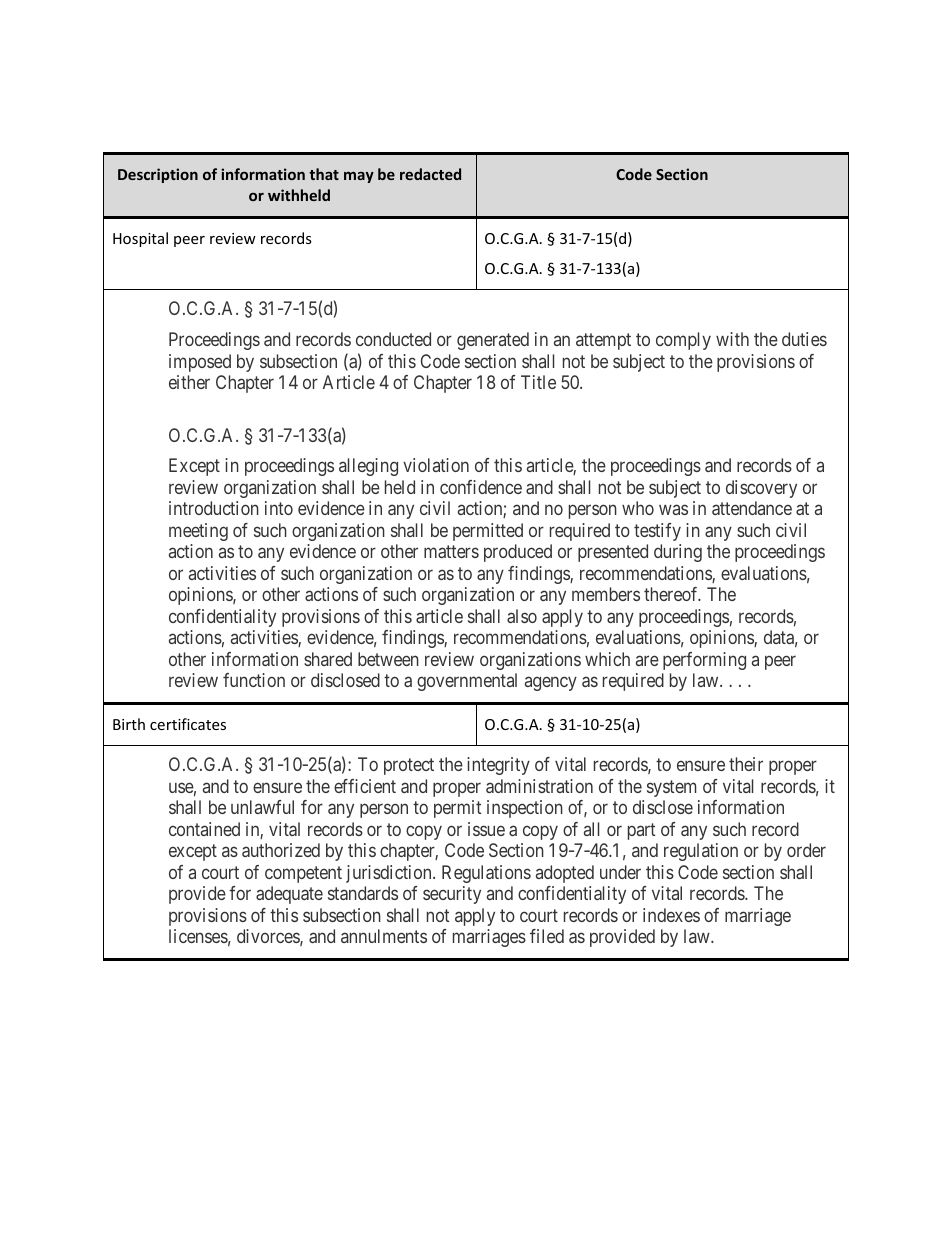 Image resolution: width=952 pixels, height=1233 pixels. Describe the element at coordinates (498, 766) in the screenshot. I see `integrity` at that location.
